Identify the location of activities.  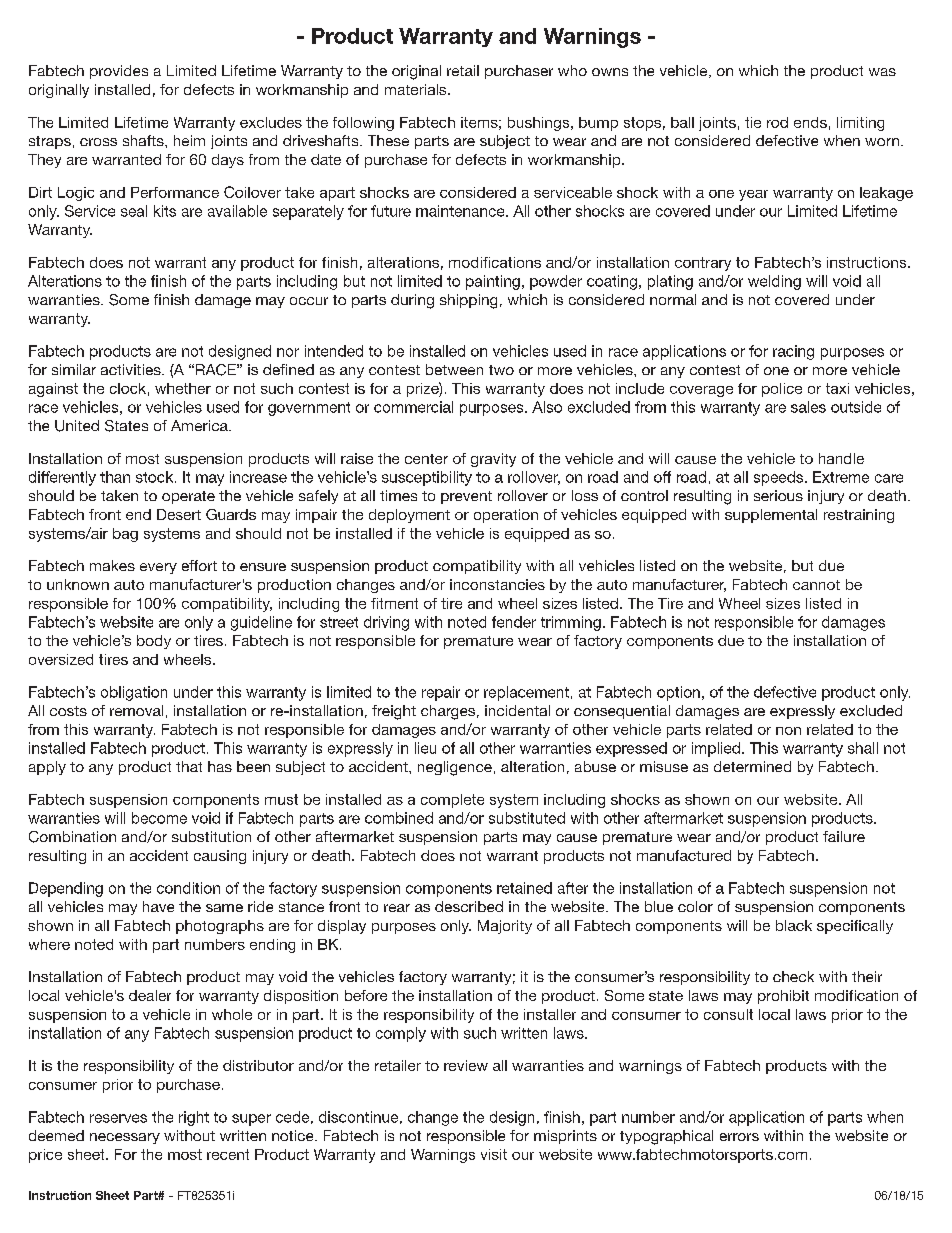
(132, 369).
